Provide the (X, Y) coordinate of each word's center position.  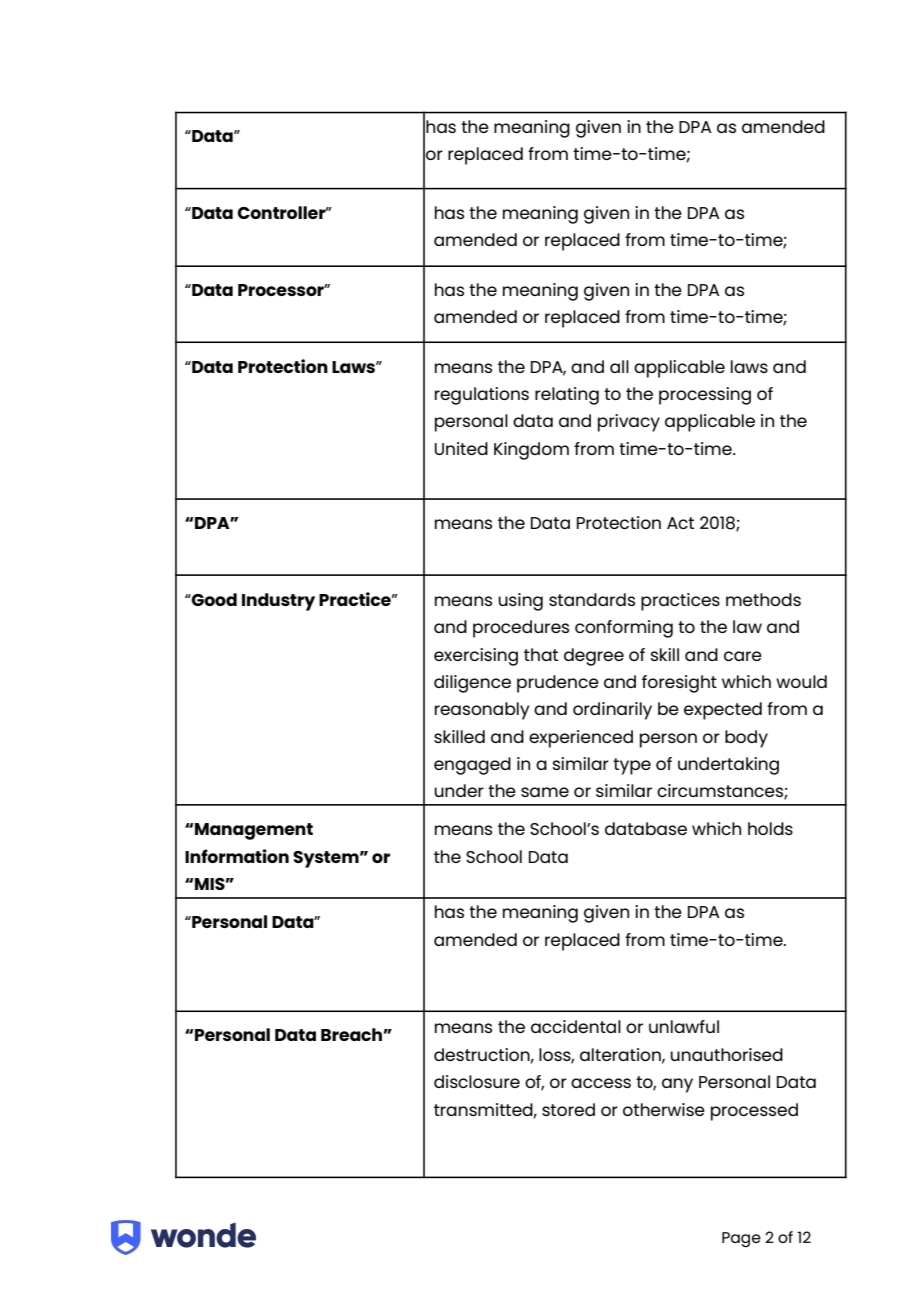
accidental (576, 1026)
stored (568, 1109)
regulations (482, 396)
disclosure (477, 1081)
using (520, 602)
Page (741, 1239)
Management (254, 831)
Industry (278, 602)
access (601, 1083)
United (461, 448)
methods (763, 599)
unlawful (684, 1026)
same (545, 792)
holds (770, 828)
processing (705, 396)
